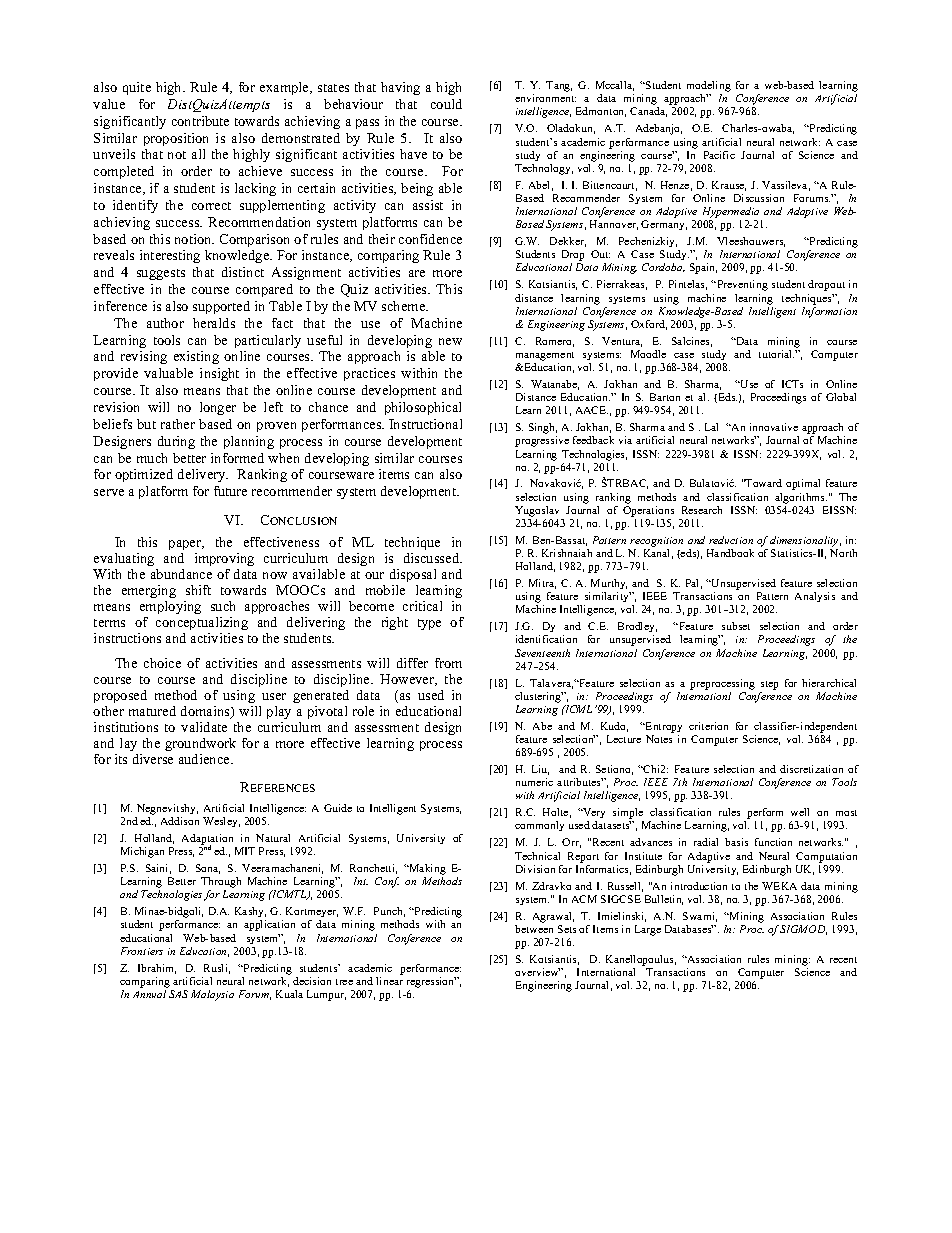 This screenshot has height=1233, width=952. Describe the element at coordinates (200, 121) in the screenshot. I see `contribute` at that location.
